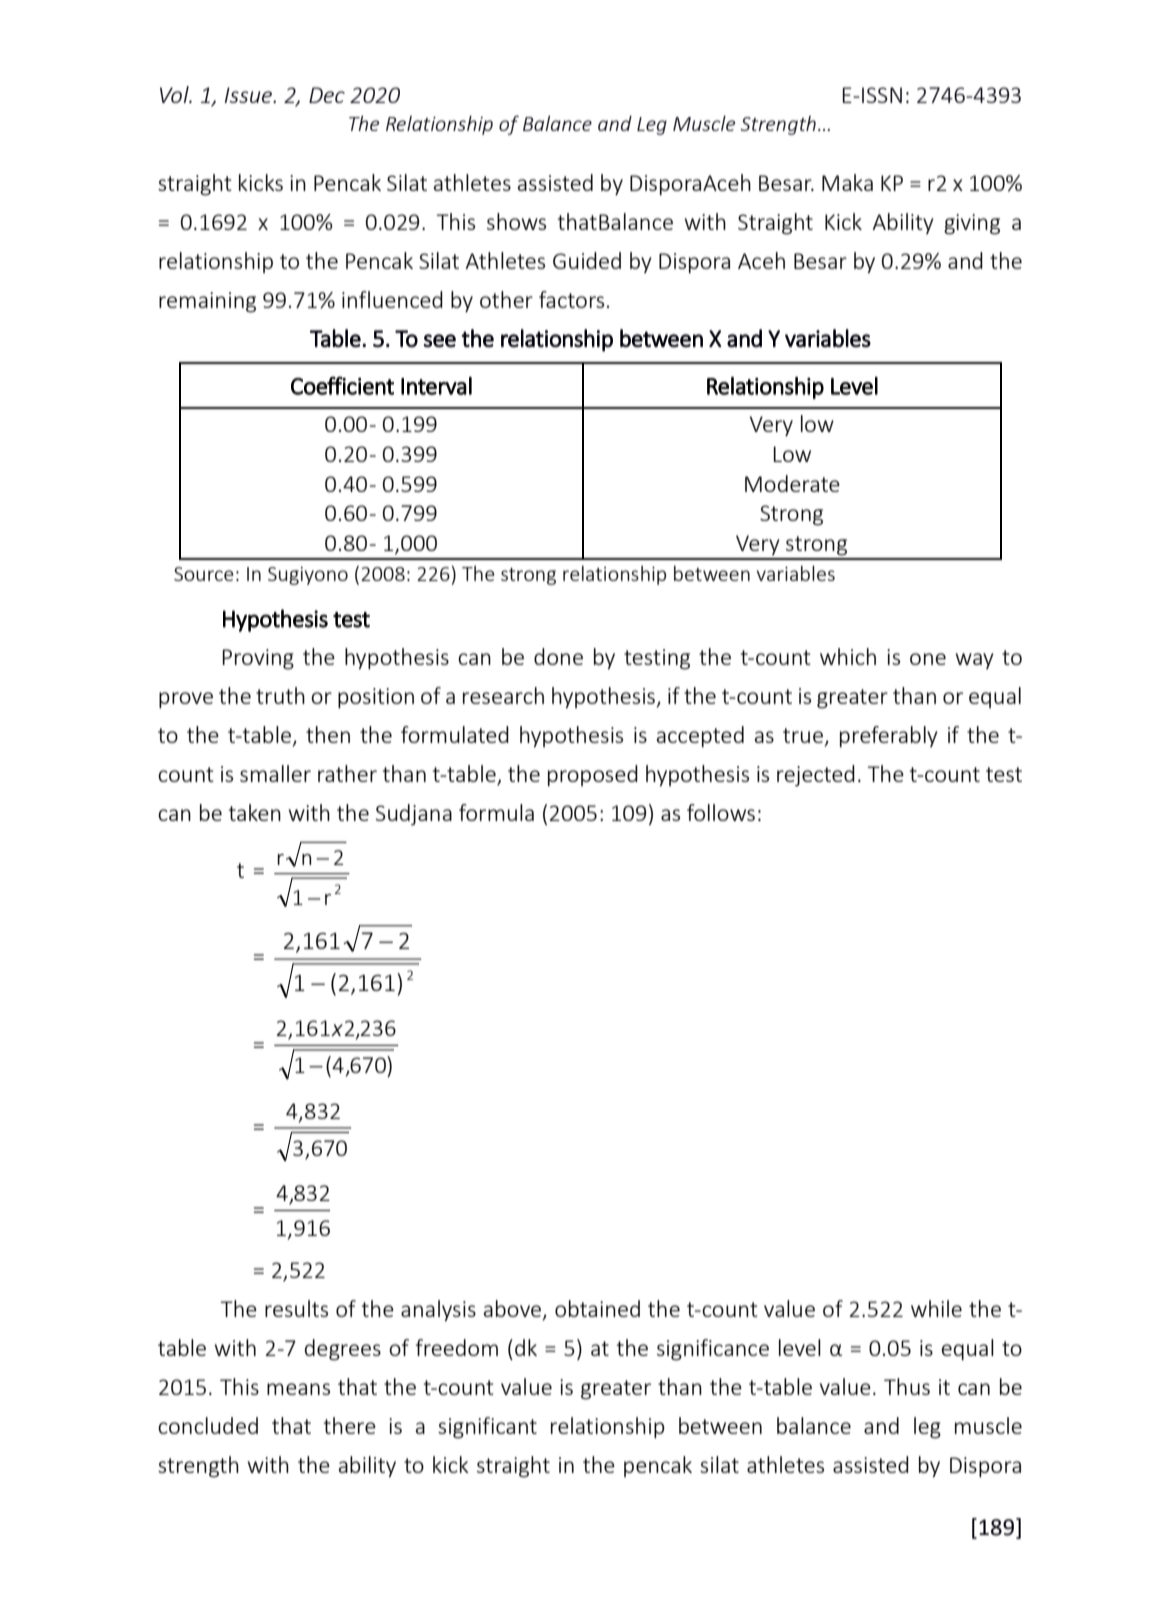 This page has height=1623, width=1149. What do you see at coordinates (250, 95) in the page?
I see `Issue` at bounding box center [250, 95].
